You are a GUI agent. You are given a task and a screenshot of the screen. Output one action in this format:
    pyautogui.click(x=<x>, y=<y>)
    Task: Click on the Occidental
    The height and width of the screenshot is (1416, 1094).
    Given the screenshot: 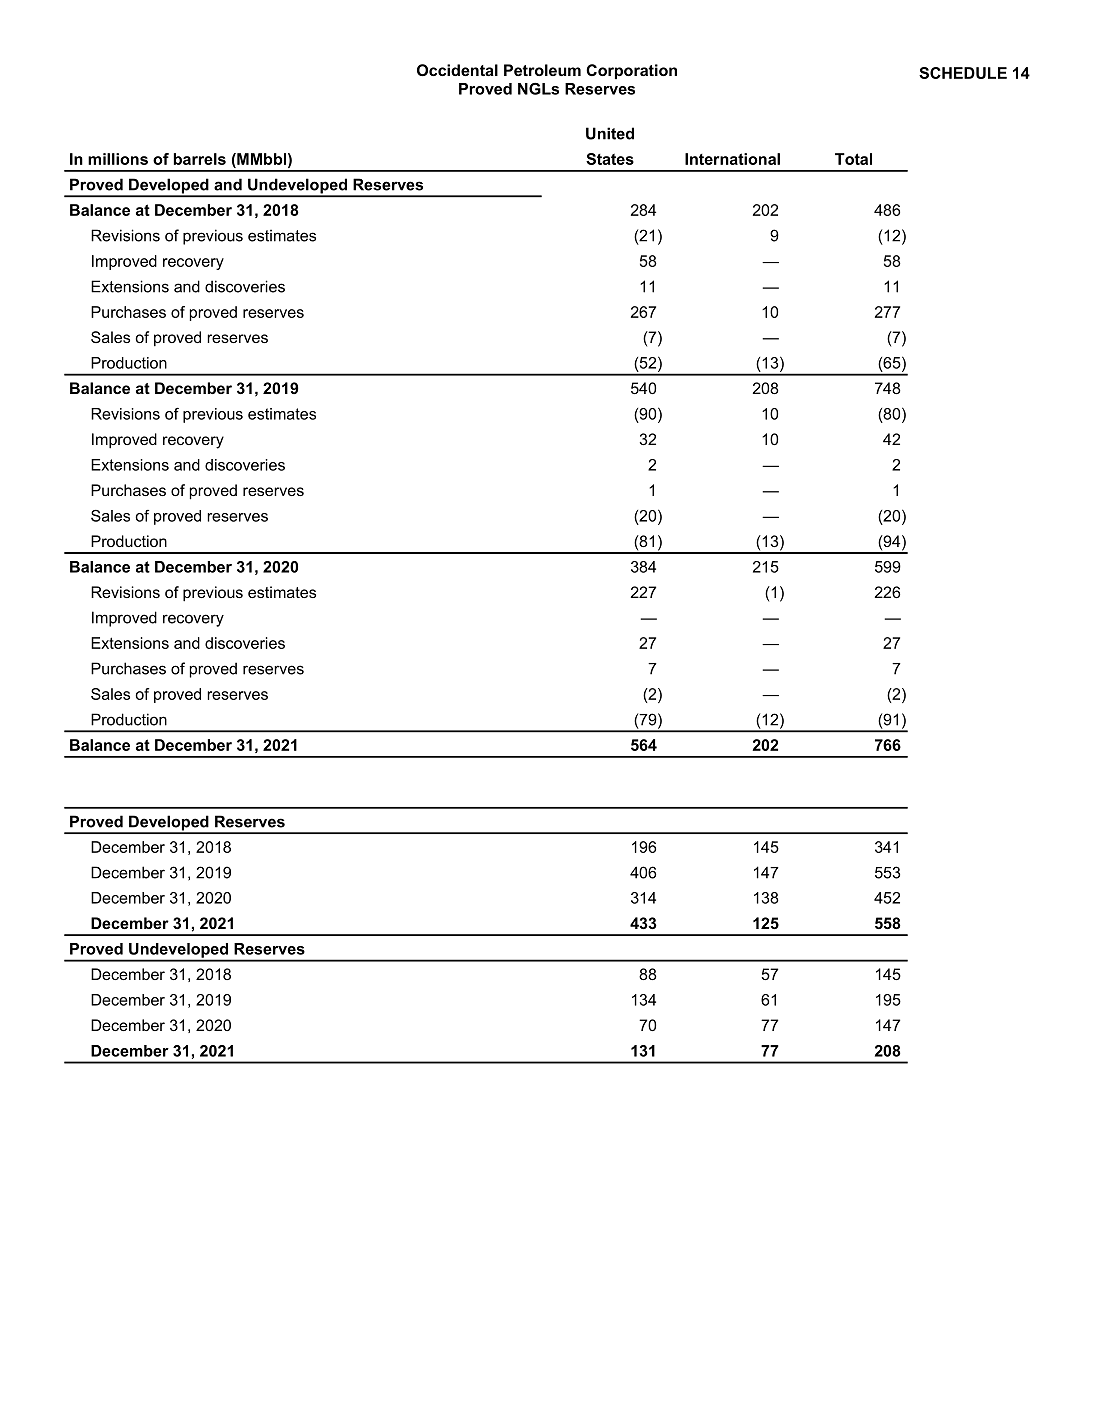 What is the action you would take?
    pyautogui.click(x=457, y=70)
